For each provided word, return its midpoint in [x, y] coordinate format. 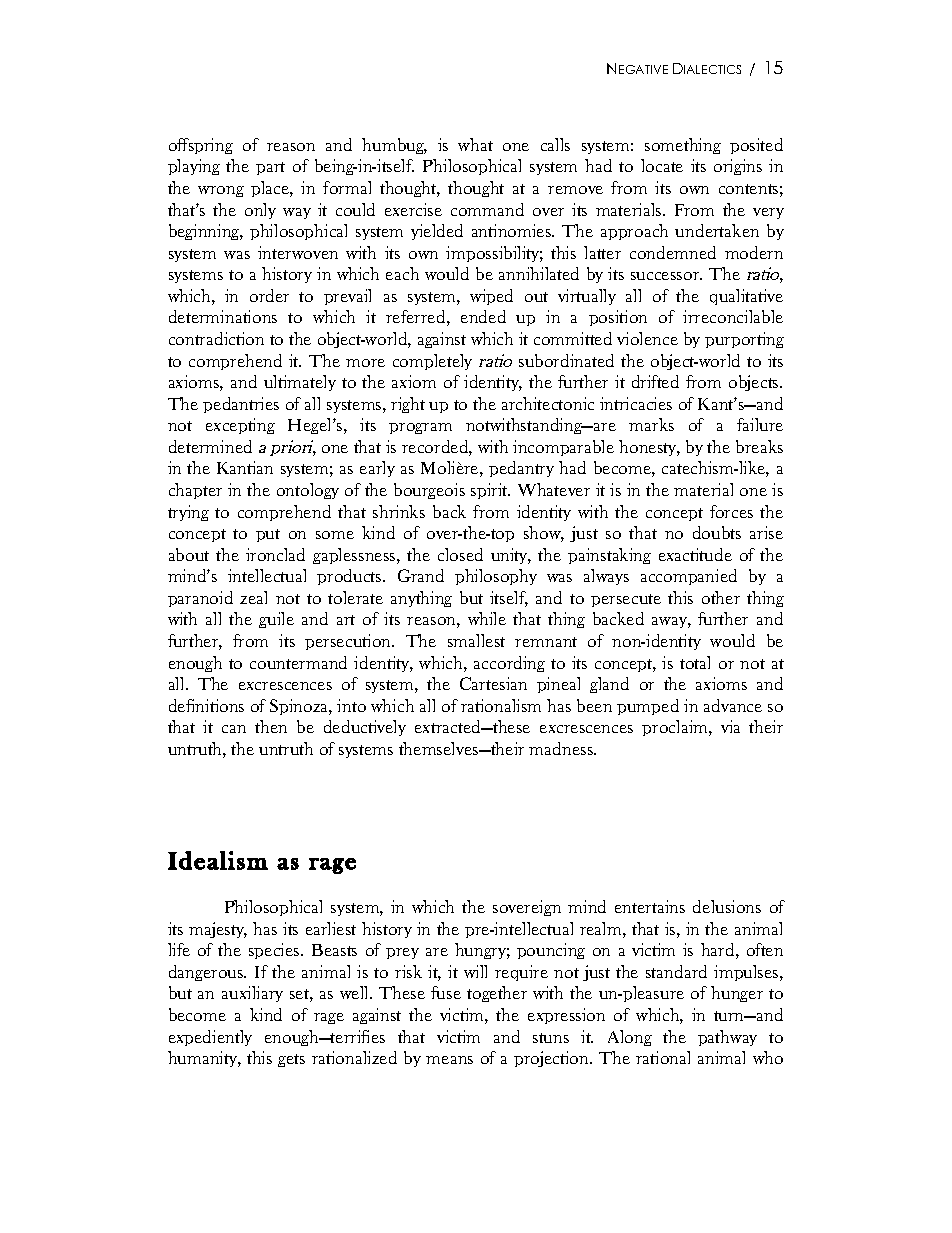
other [721, 597]
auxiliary [252, 994]
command [487, 209]
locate [662, 165]
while [487, 618]
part [270, 168]
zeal [253, 597]
